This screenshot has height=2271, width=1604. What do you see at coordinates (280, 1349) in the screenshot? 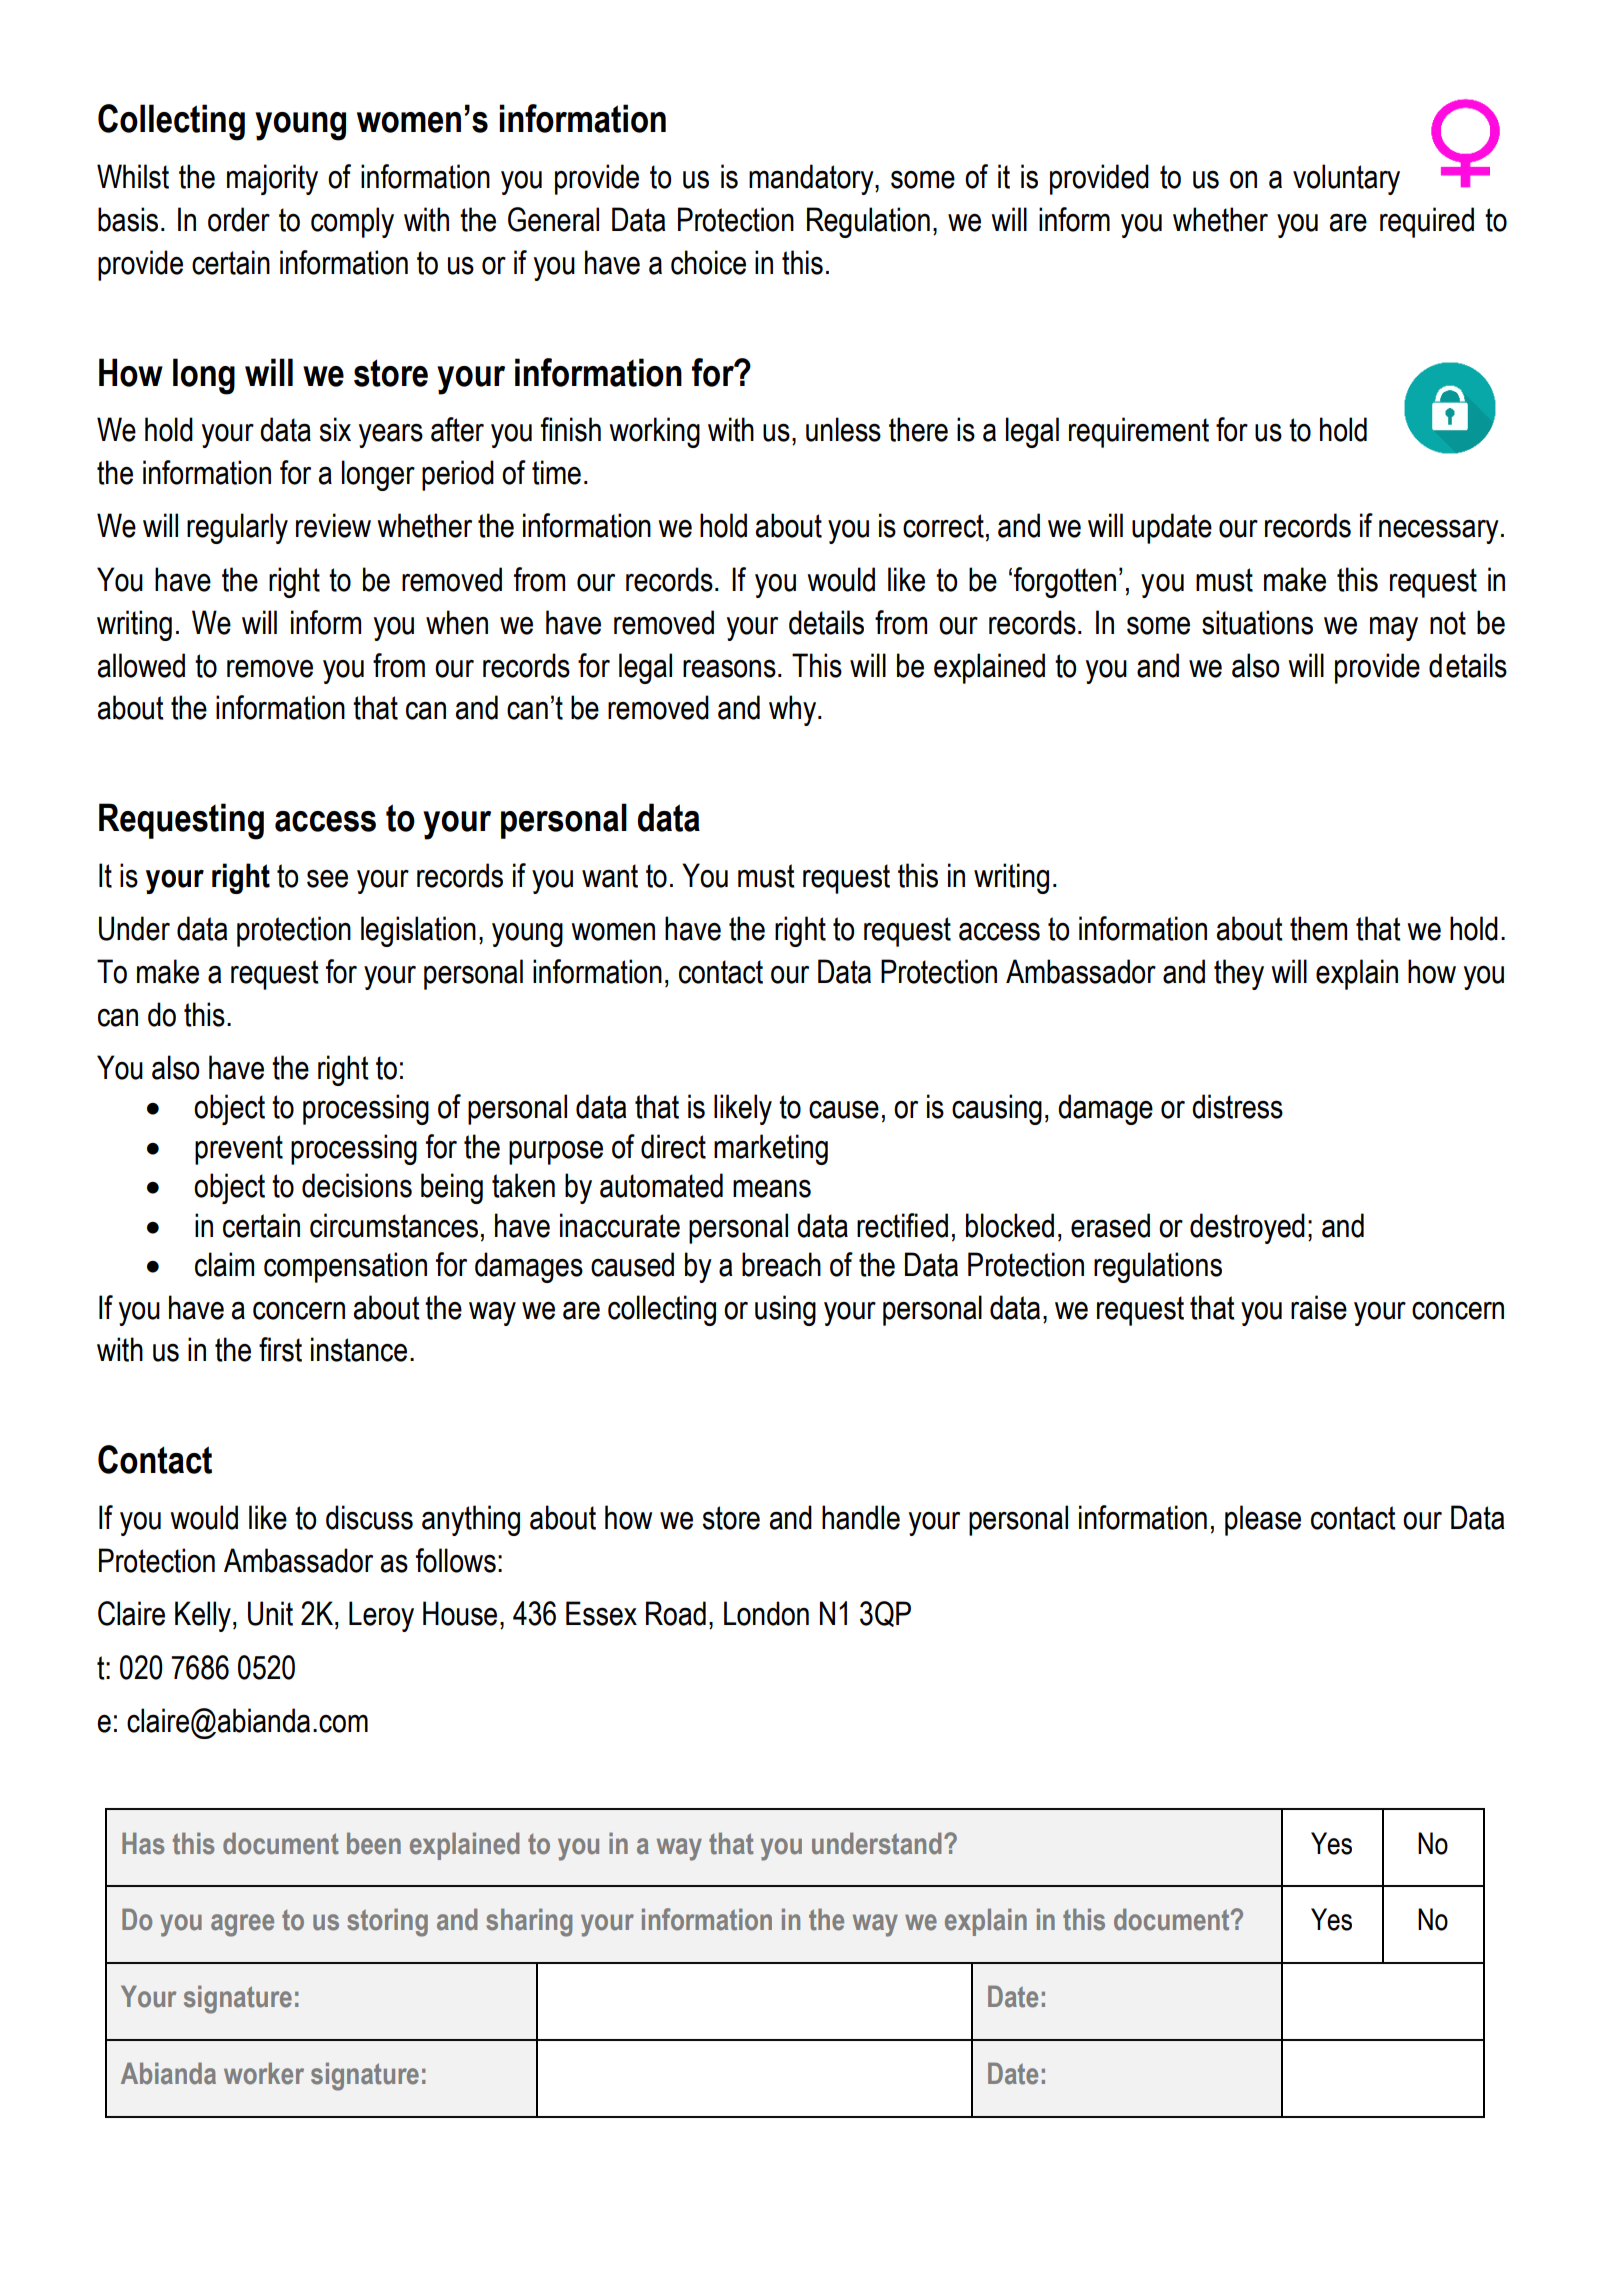
I see `first` at bounding box center [280, 1349].
